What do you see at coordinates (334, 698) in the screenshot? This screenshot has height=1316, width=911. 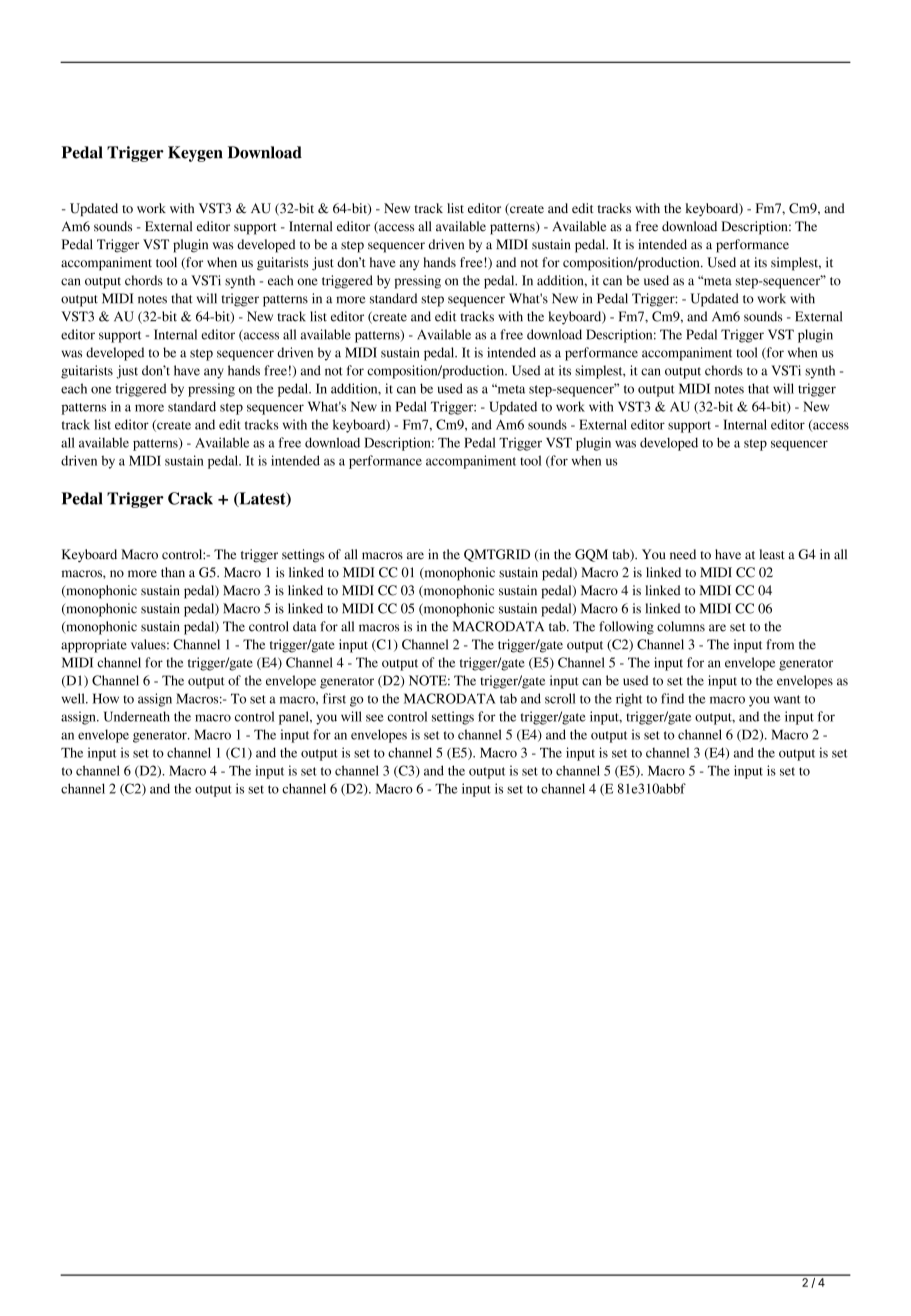 I see `first` at bounding box center [334, 698].
